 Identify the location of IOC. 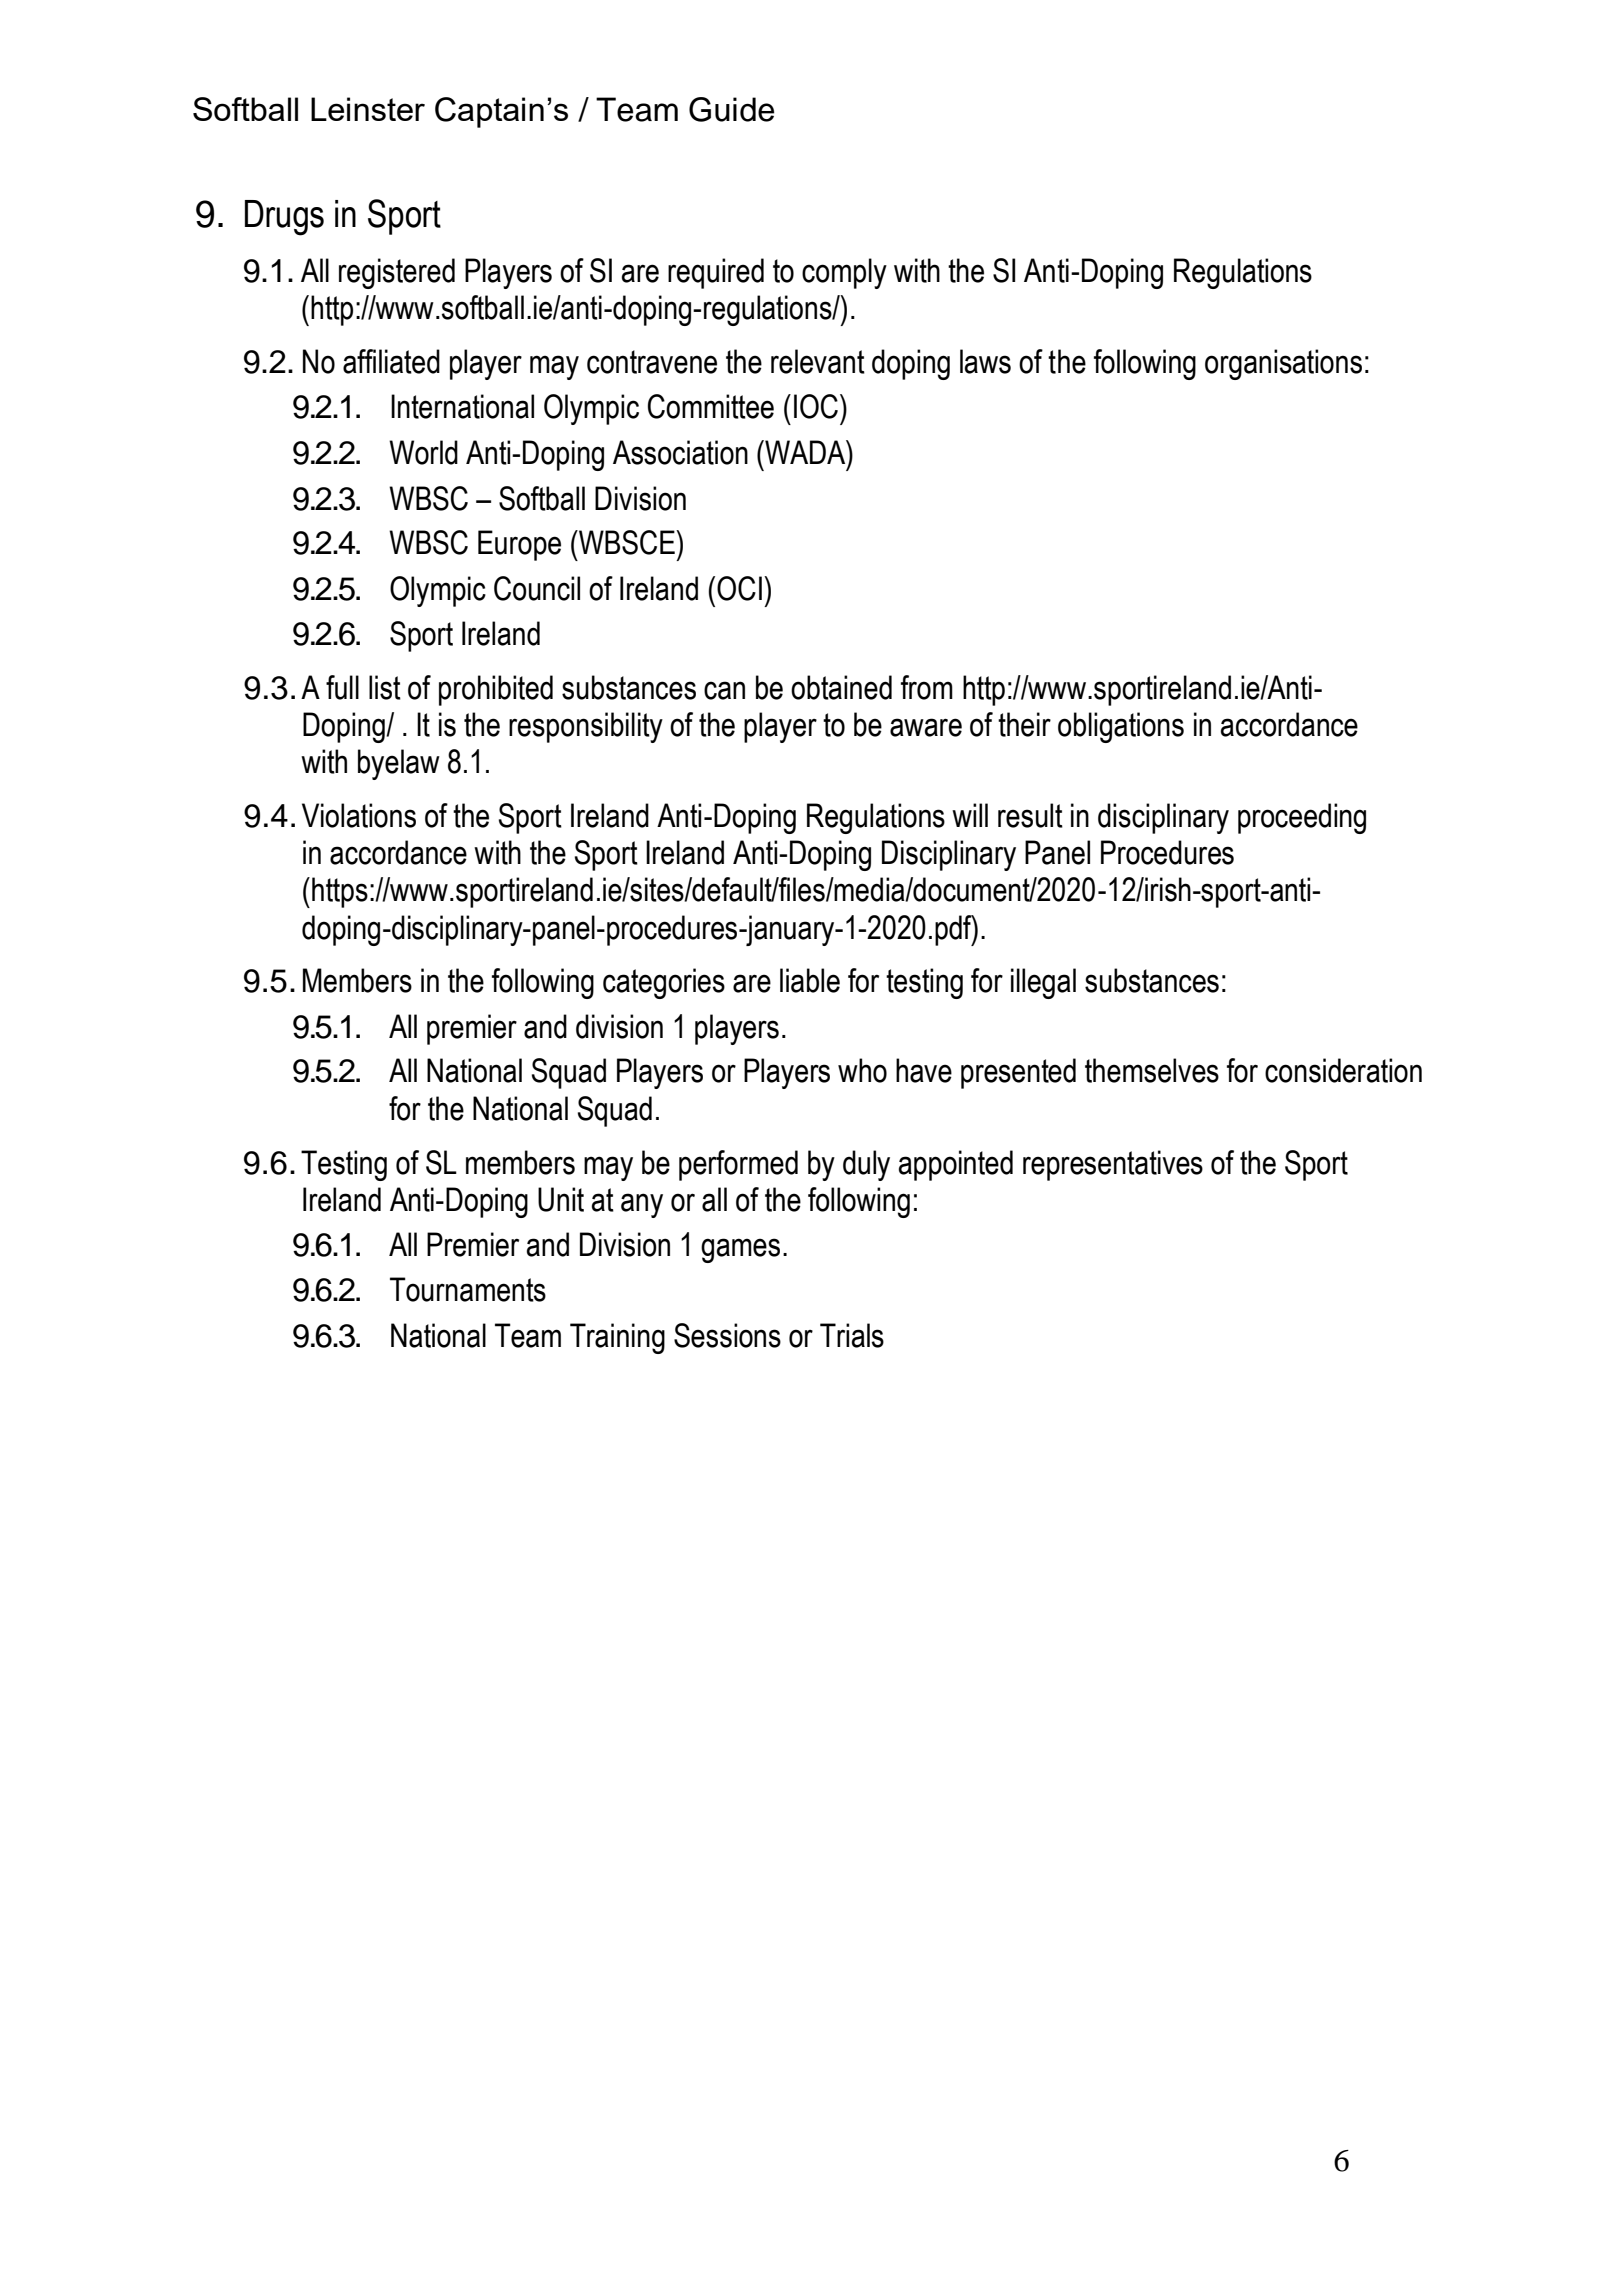
(816, 406).
